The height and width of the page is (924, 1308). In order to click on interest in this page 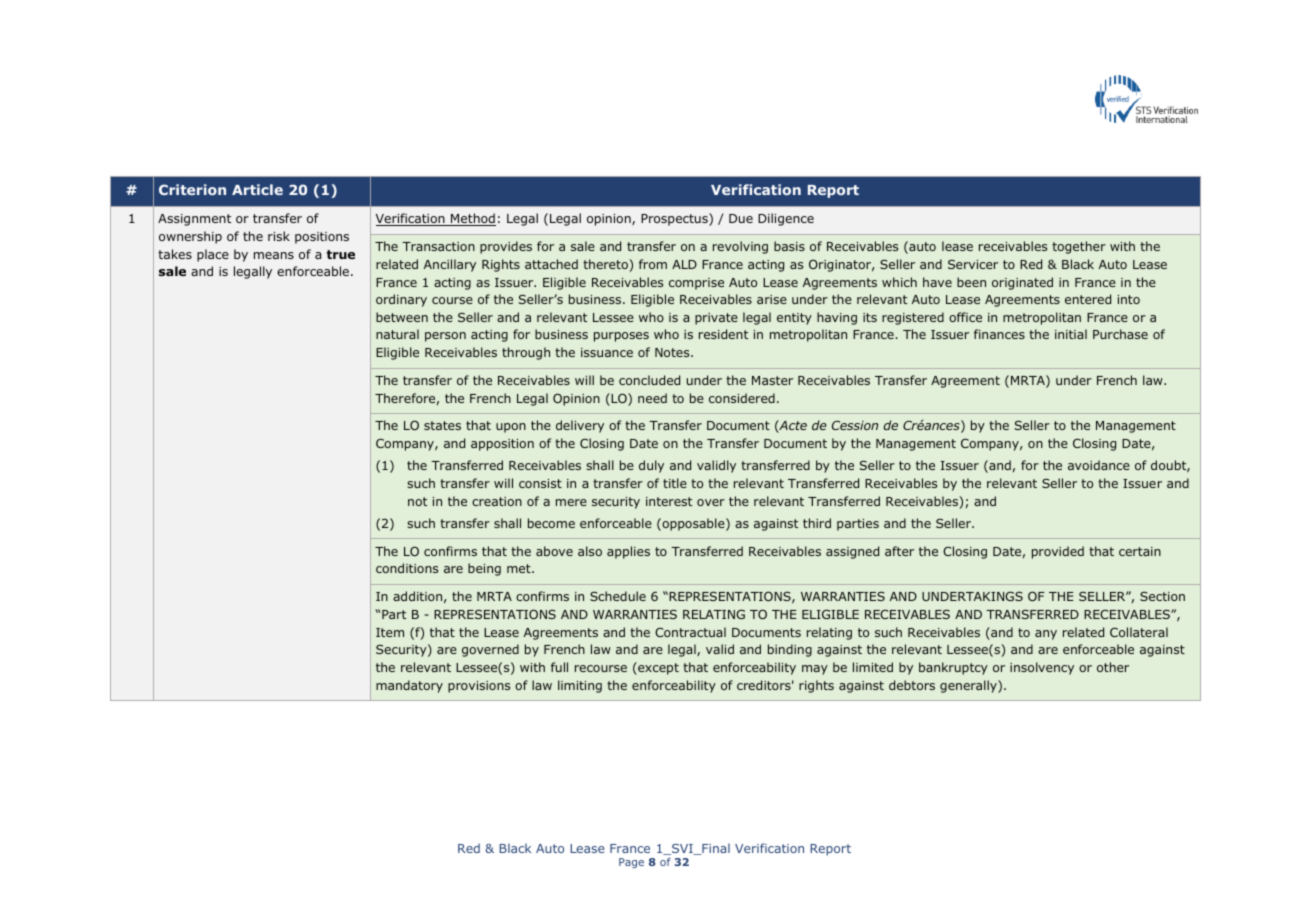, I will do `click(669, 501)`.
